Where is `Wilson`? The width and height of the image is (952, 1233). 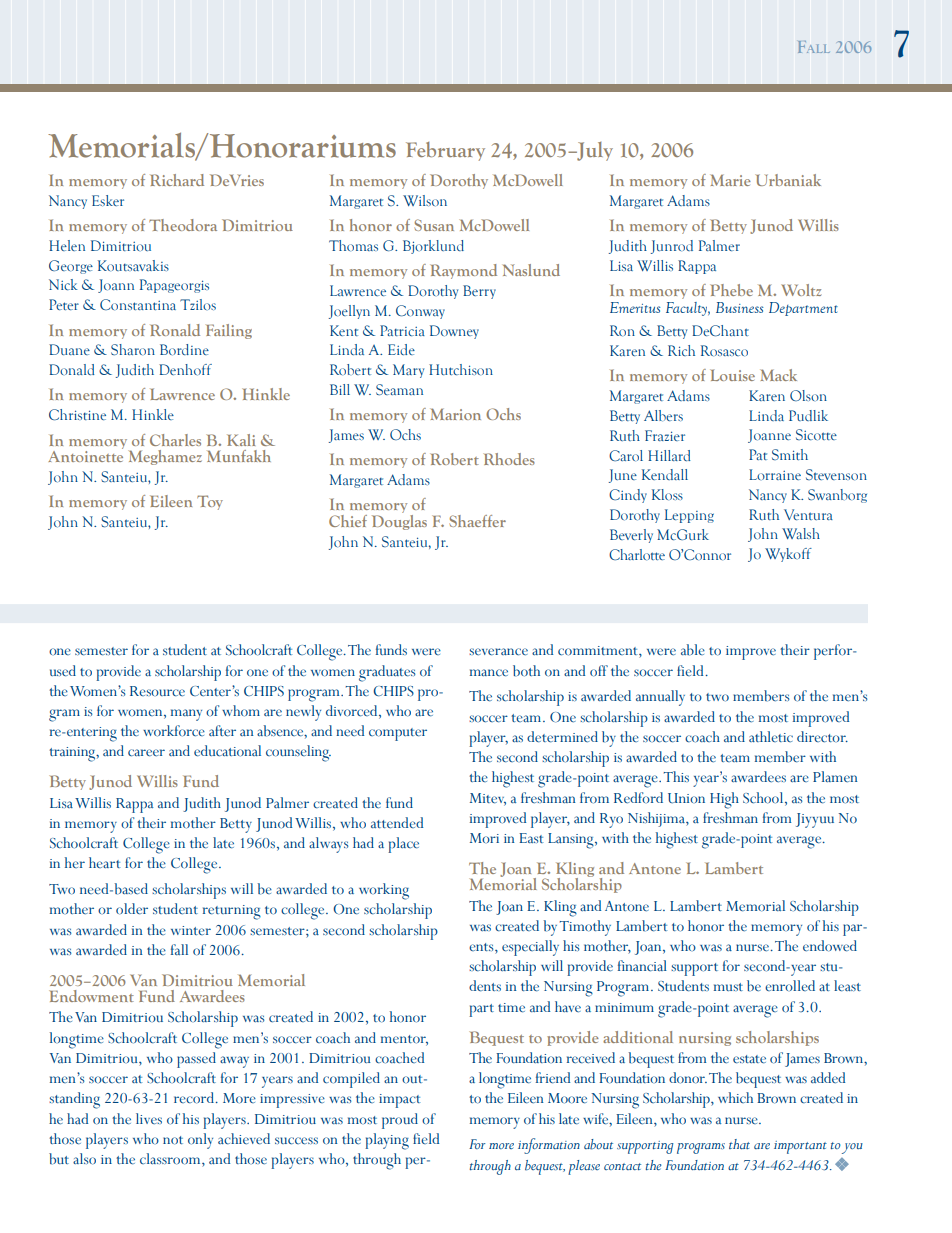
Wilson is located at coordinates (425, 200).
